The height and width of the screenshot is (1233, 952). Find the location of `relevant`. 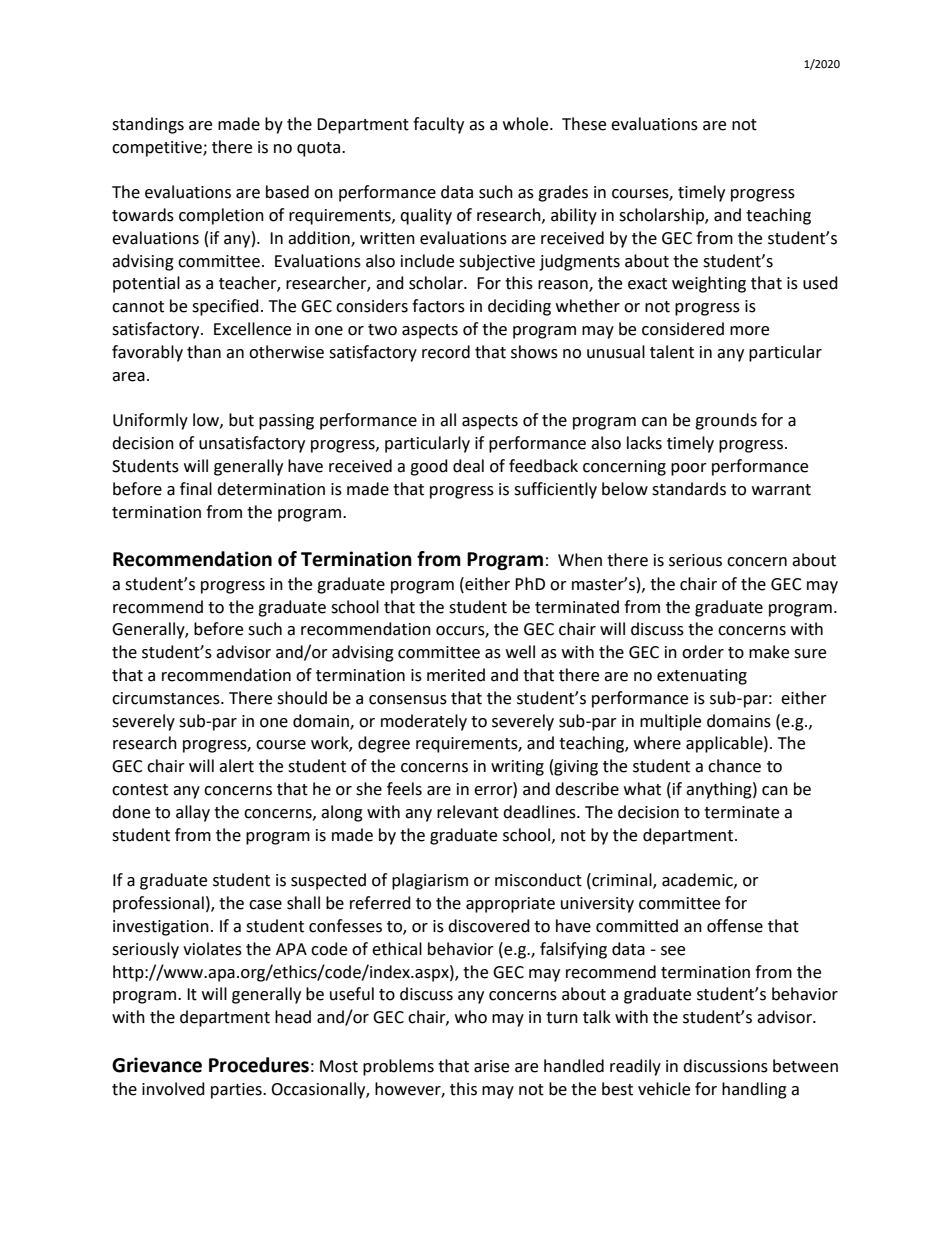

relevant is located at coordinates (468, 812).
